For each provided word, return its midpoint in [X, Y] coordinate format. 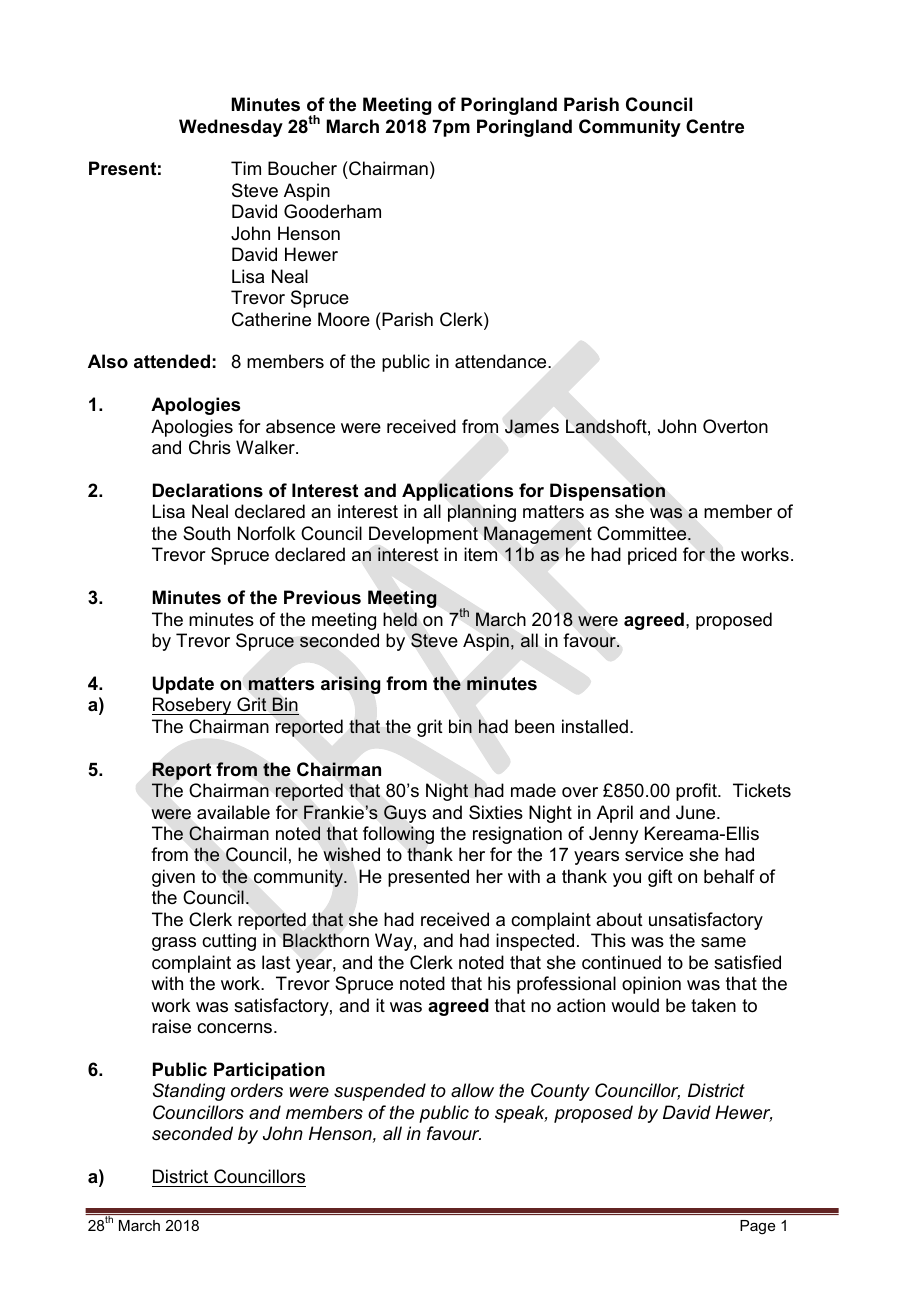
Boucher [302, 168]
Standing [189, 1092]
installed [595, 726]
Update [183, 685]
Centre [715, 126]
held [400, 619]
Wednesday [231, 128]
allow [472, 1090]
